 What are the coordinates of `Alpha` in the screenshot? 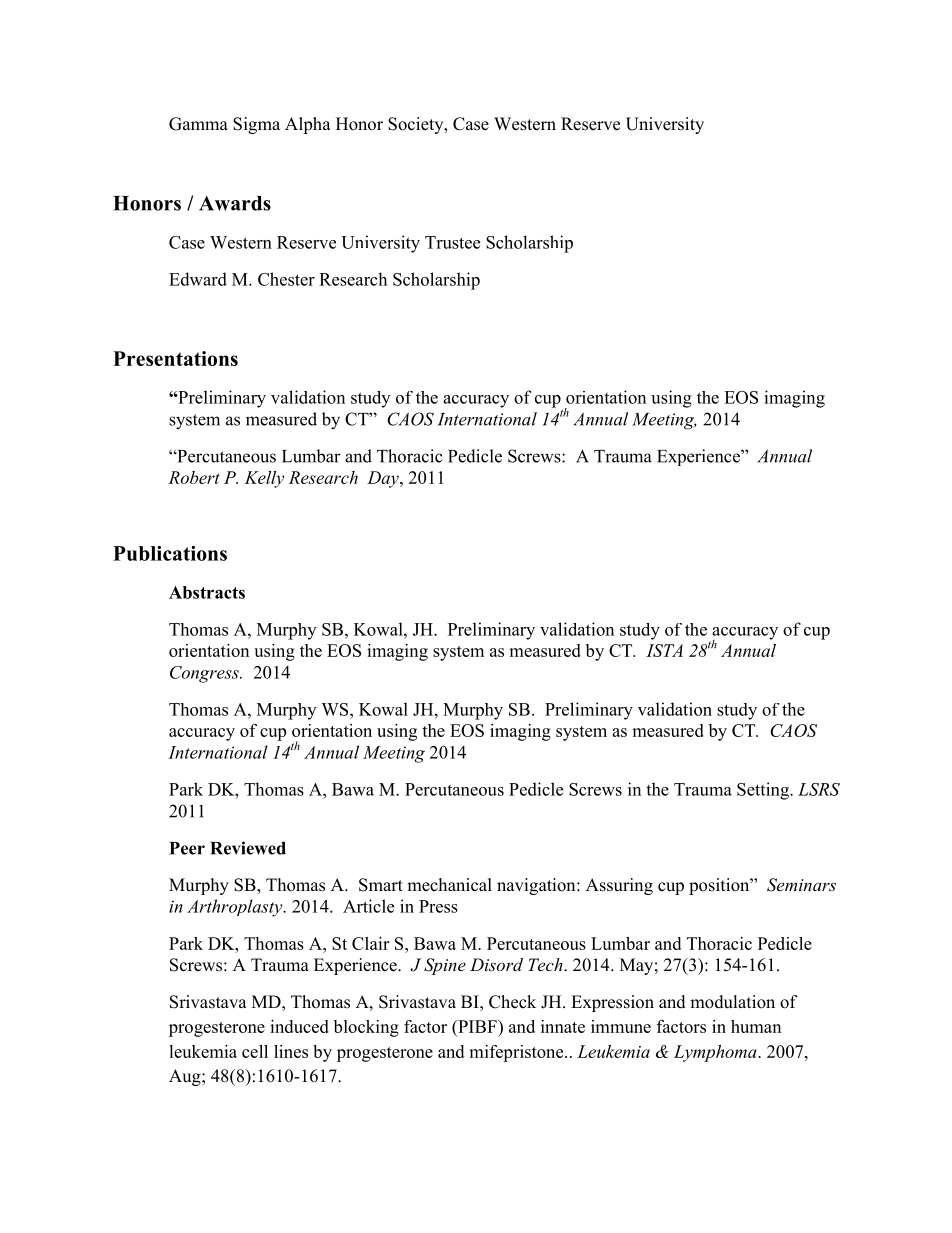 It's located at (308, 125).
